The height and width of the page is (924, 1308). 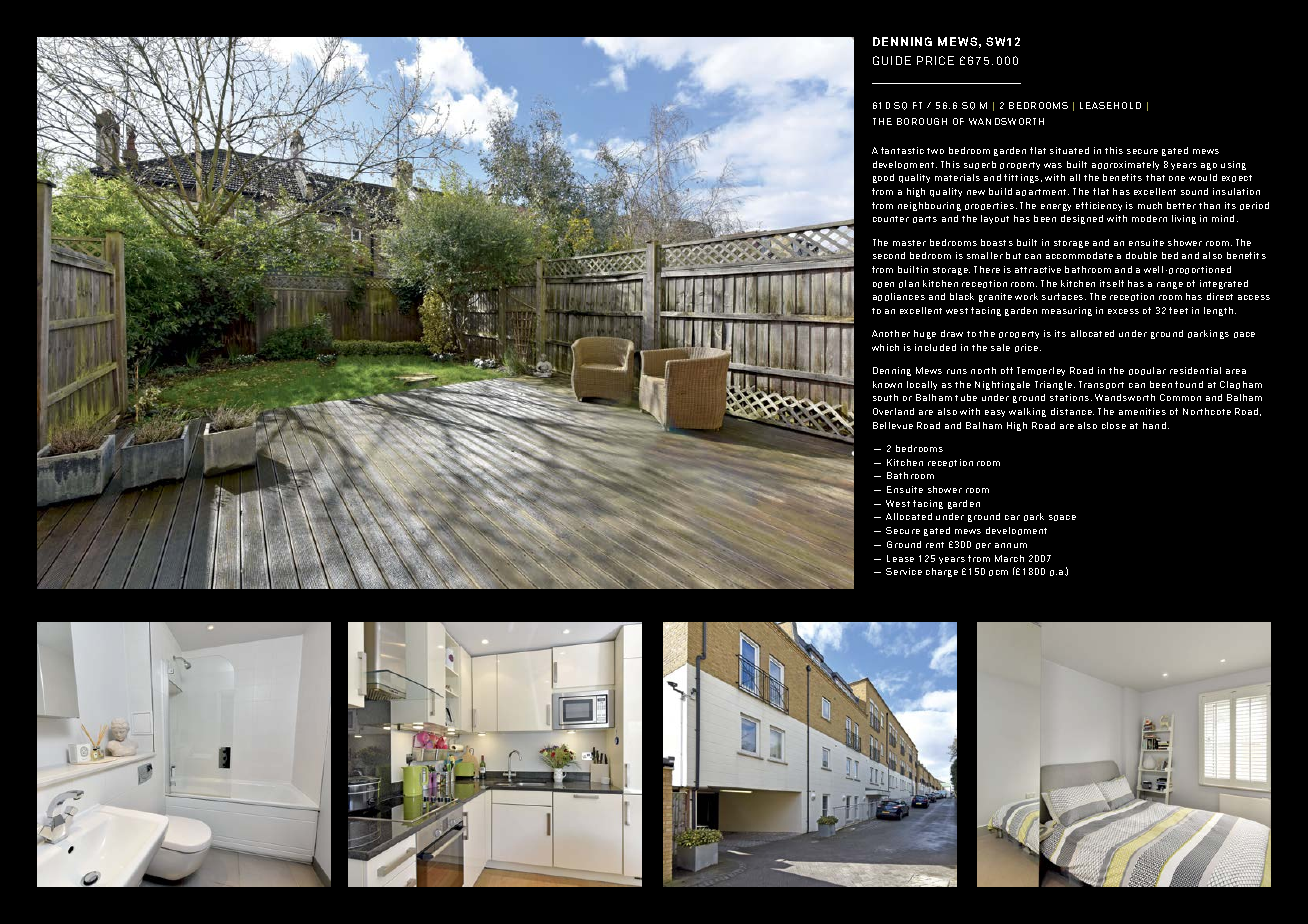 I want to click on March, so click(x=1009, y=558).
